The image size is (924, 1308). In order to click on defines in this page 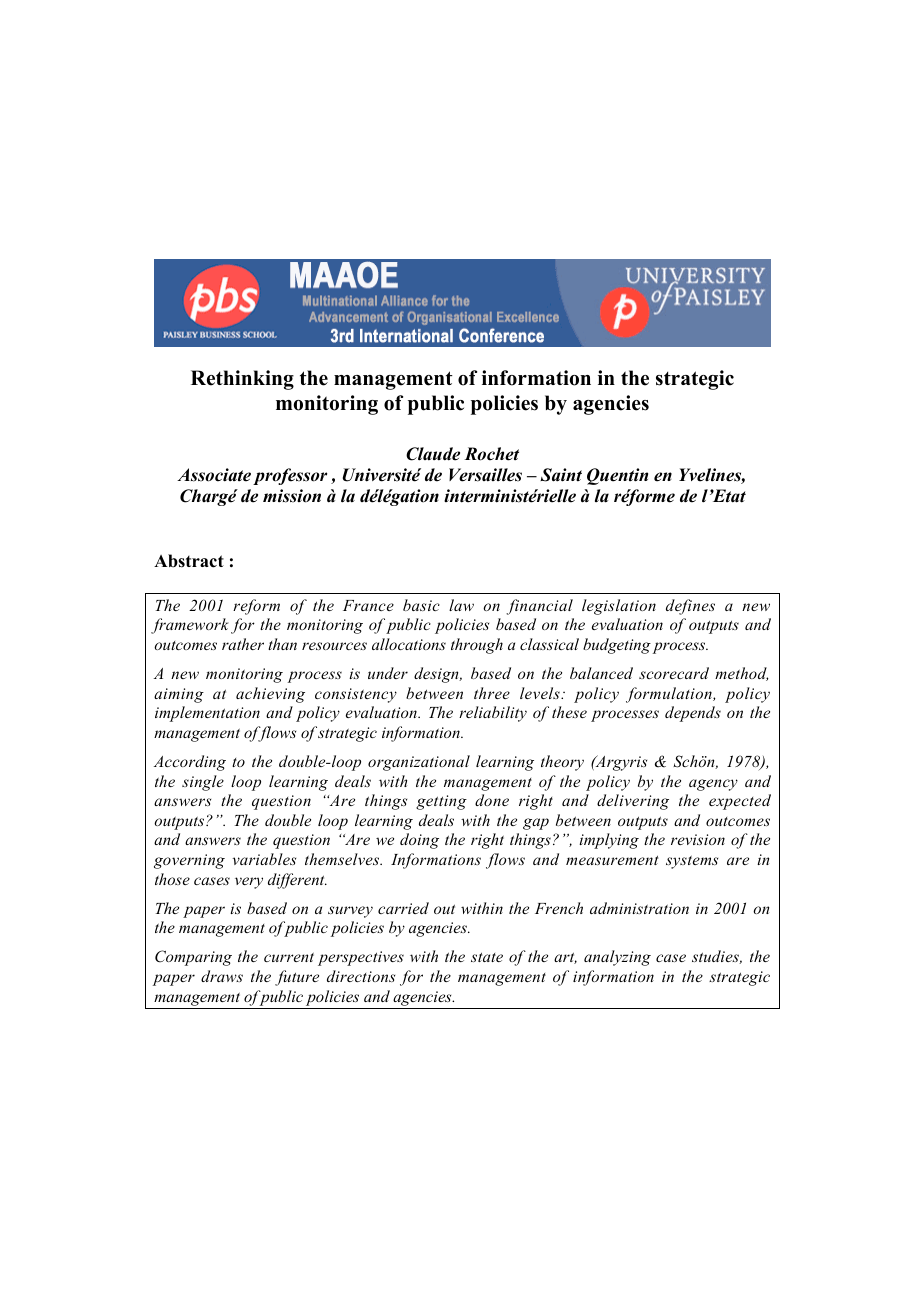, I will do `click(690, 607)`.
